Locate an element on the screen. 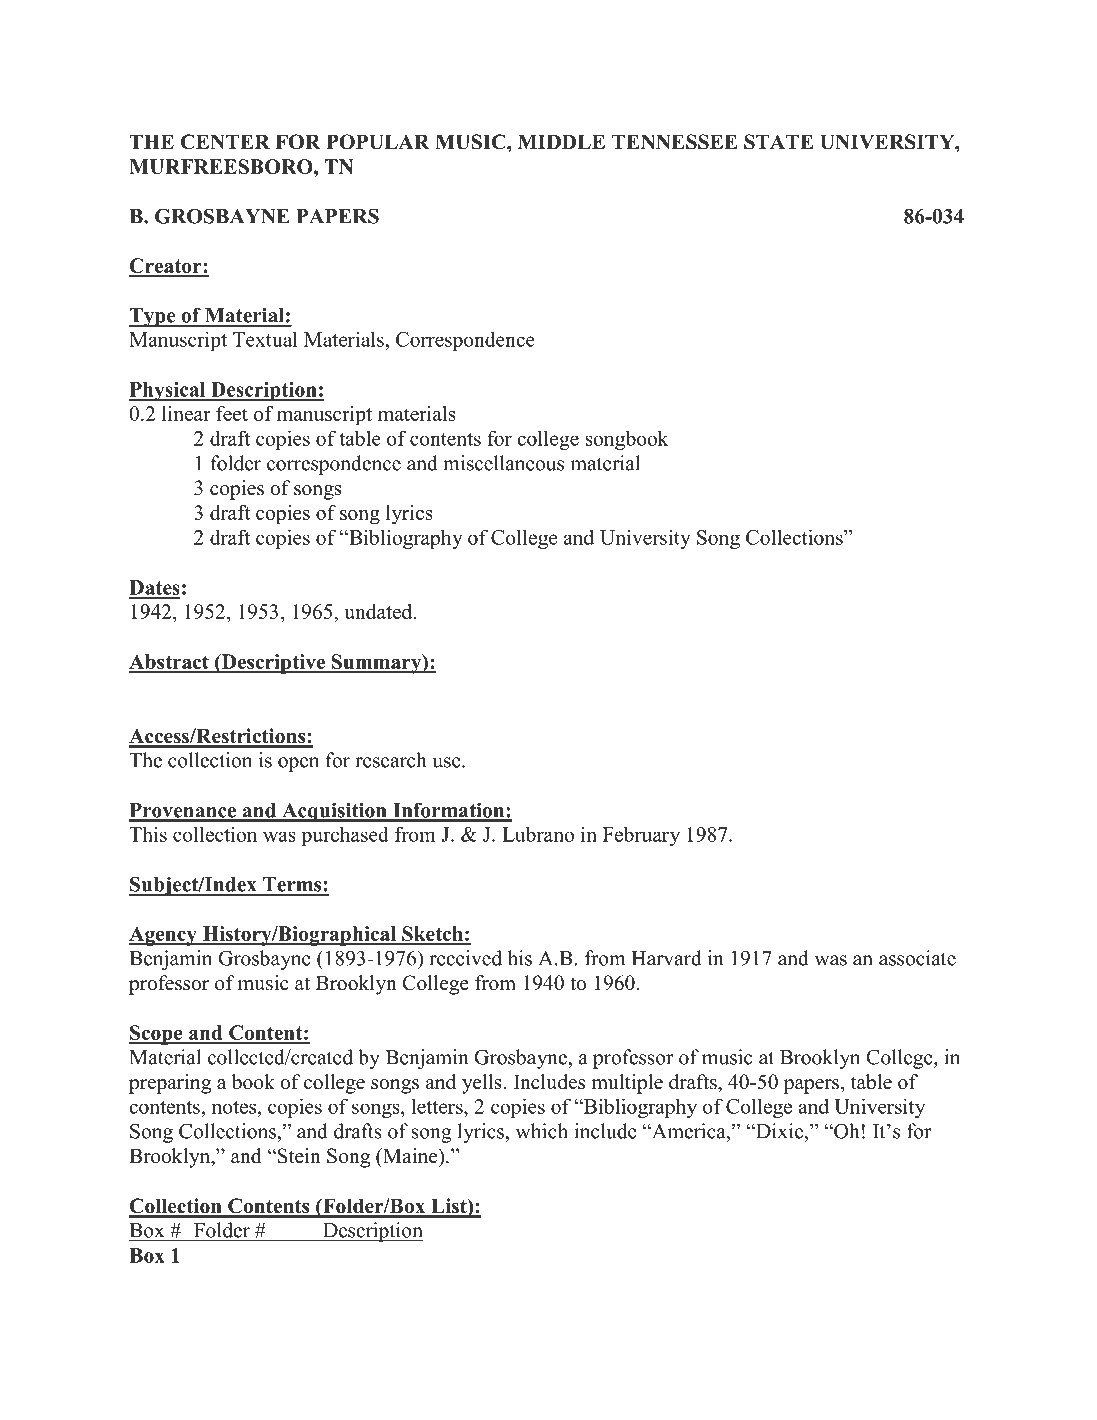 This screenshot has width=1097, height=1420. associate is located at coordinates (917, 958).
